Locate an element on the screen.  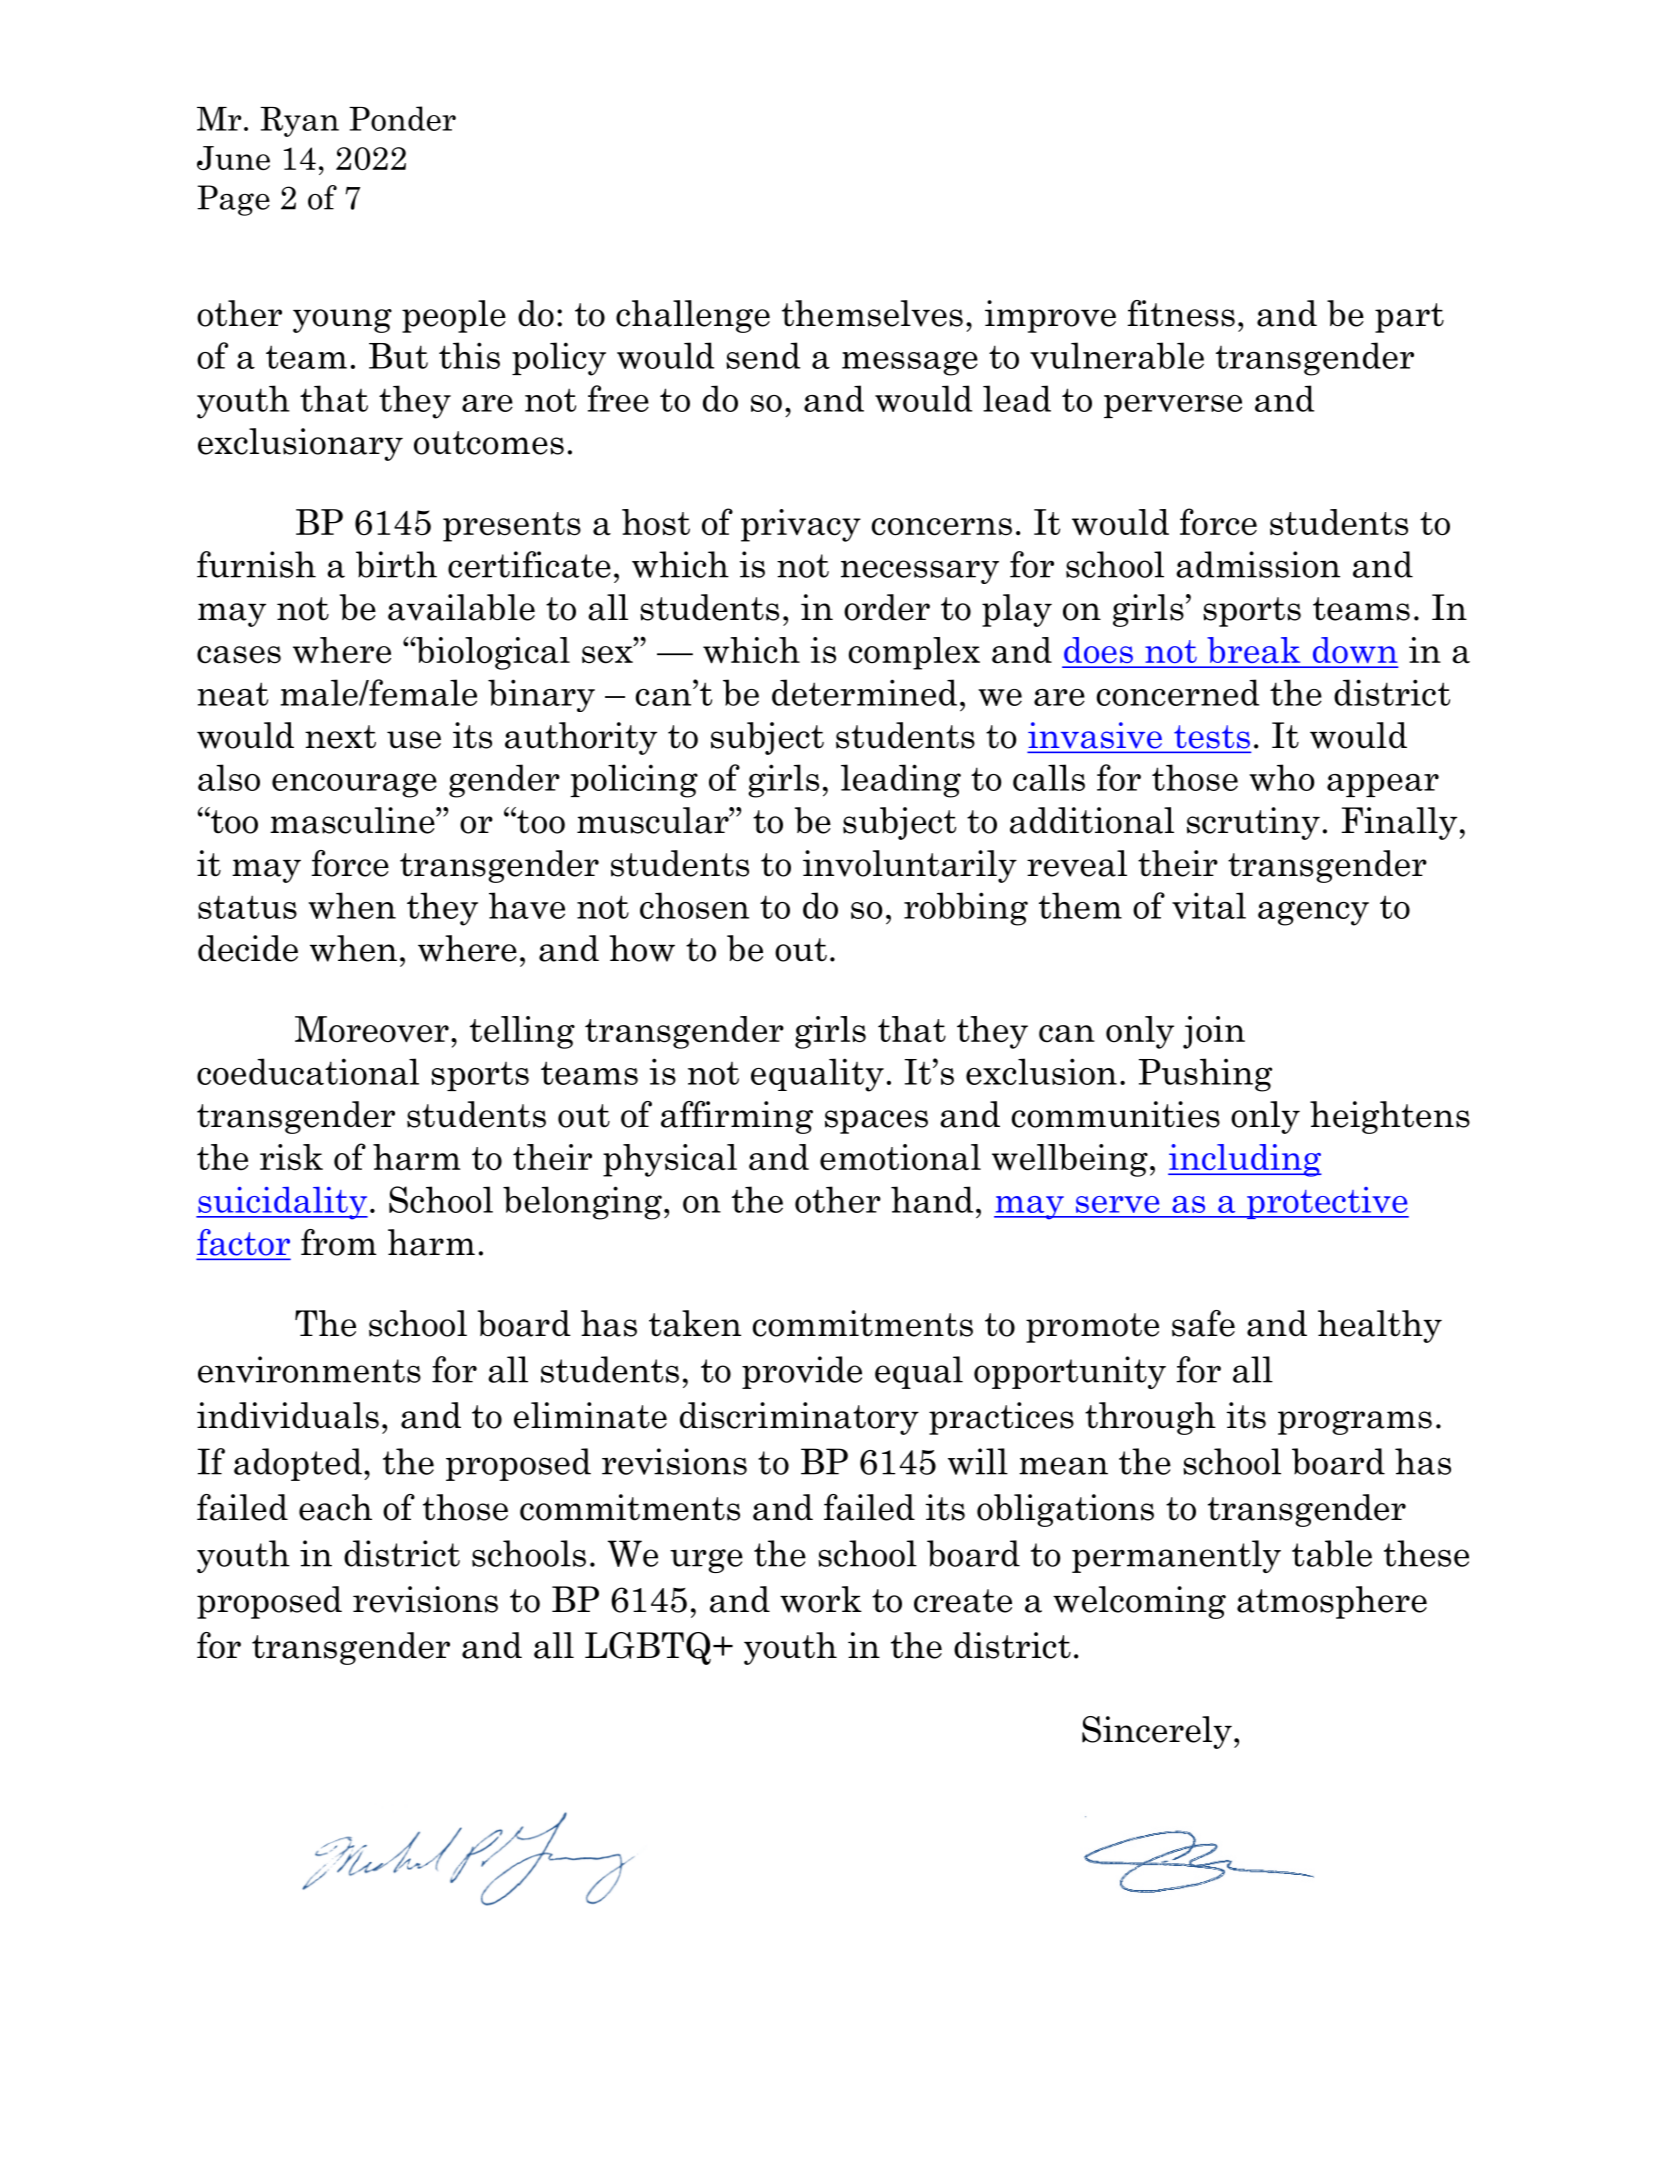
admission is located at coordinates (1258, 564).
